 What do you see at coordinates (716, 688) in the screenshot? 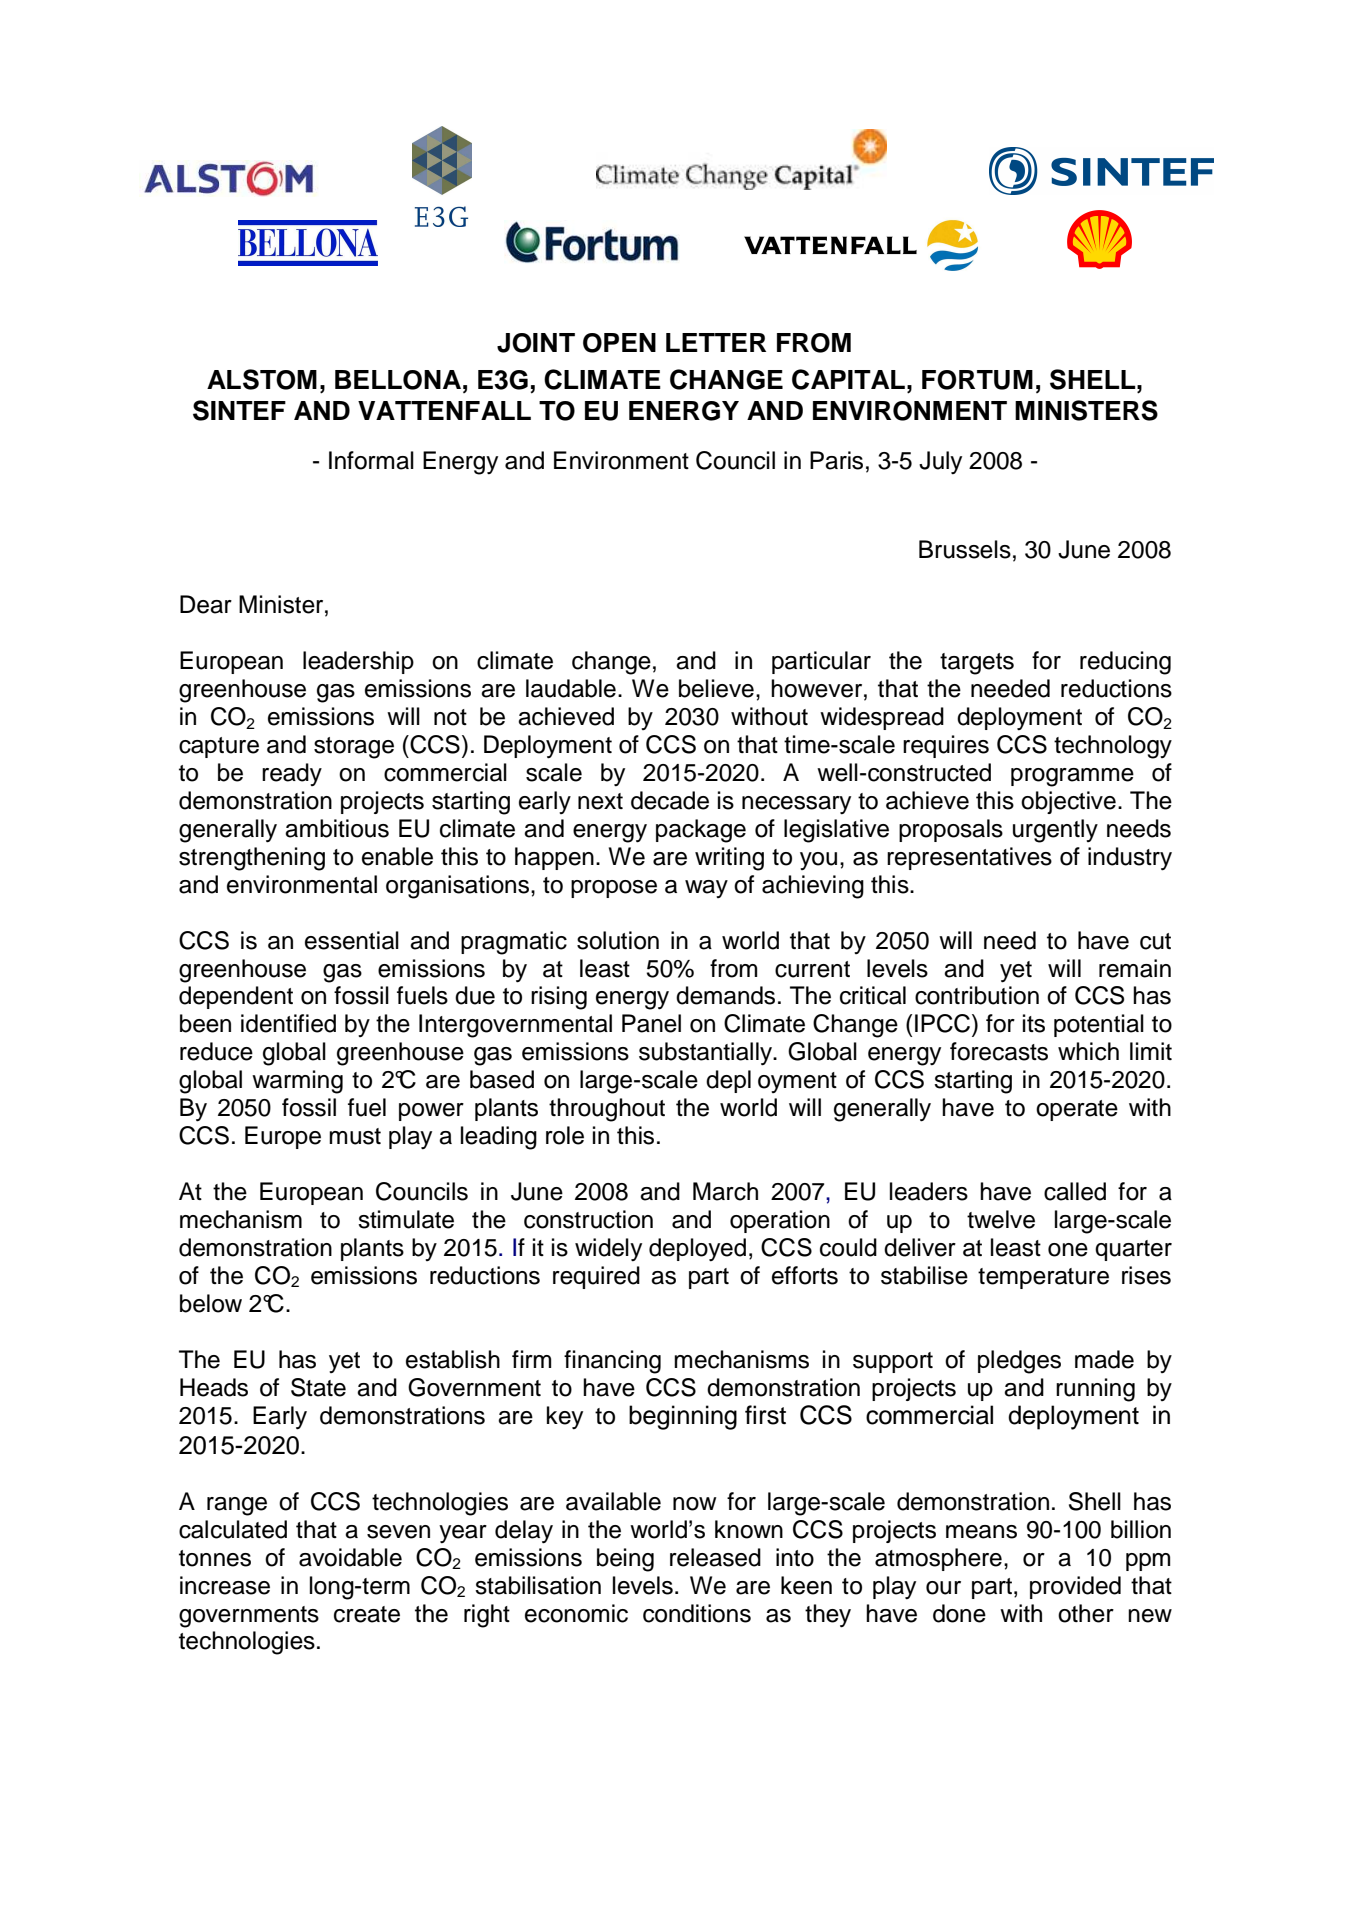
I see `believe` at bounding box center [716, 688].
